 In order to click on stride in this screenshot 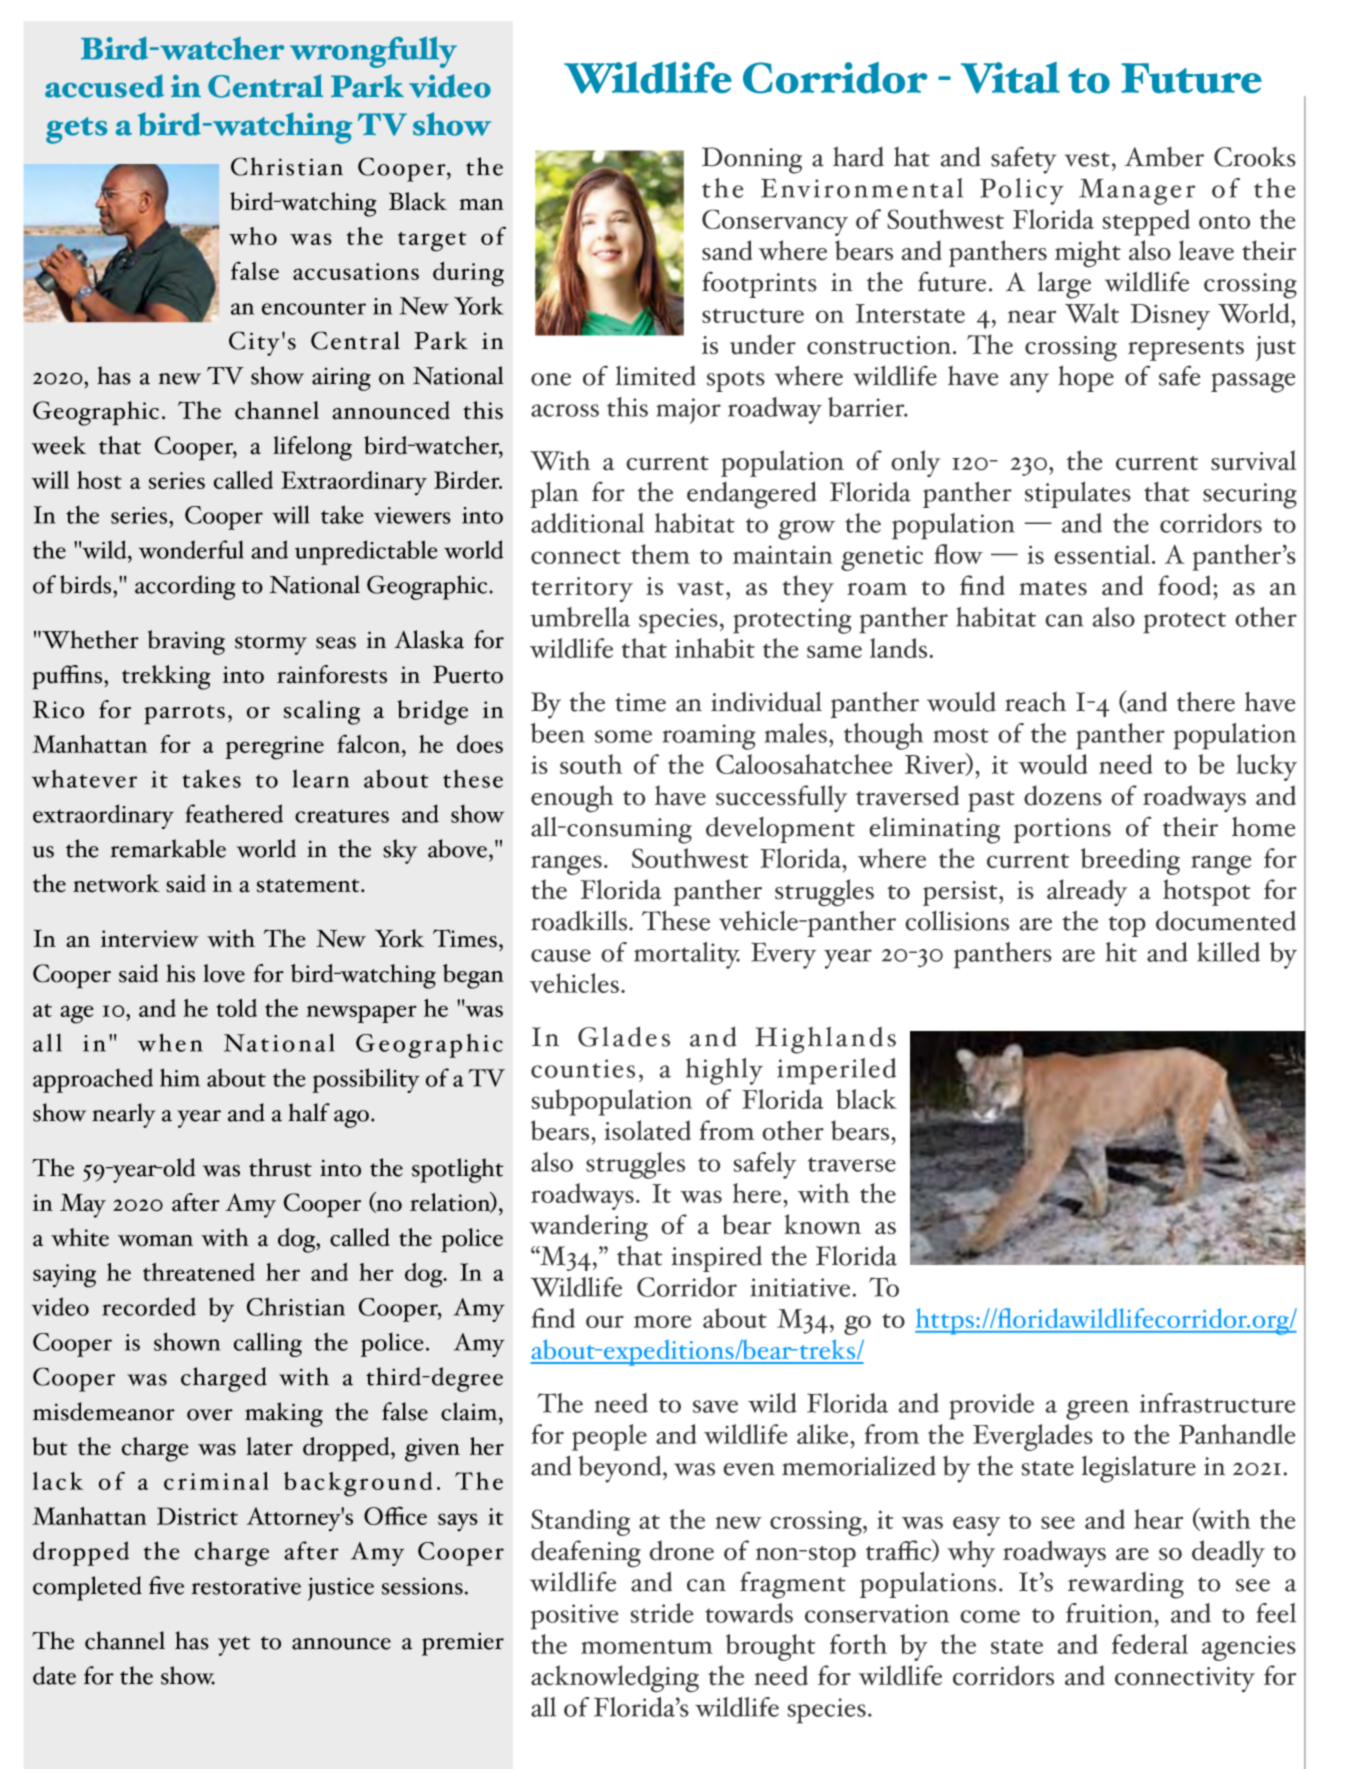, I will do `click(662, 1613)`.
